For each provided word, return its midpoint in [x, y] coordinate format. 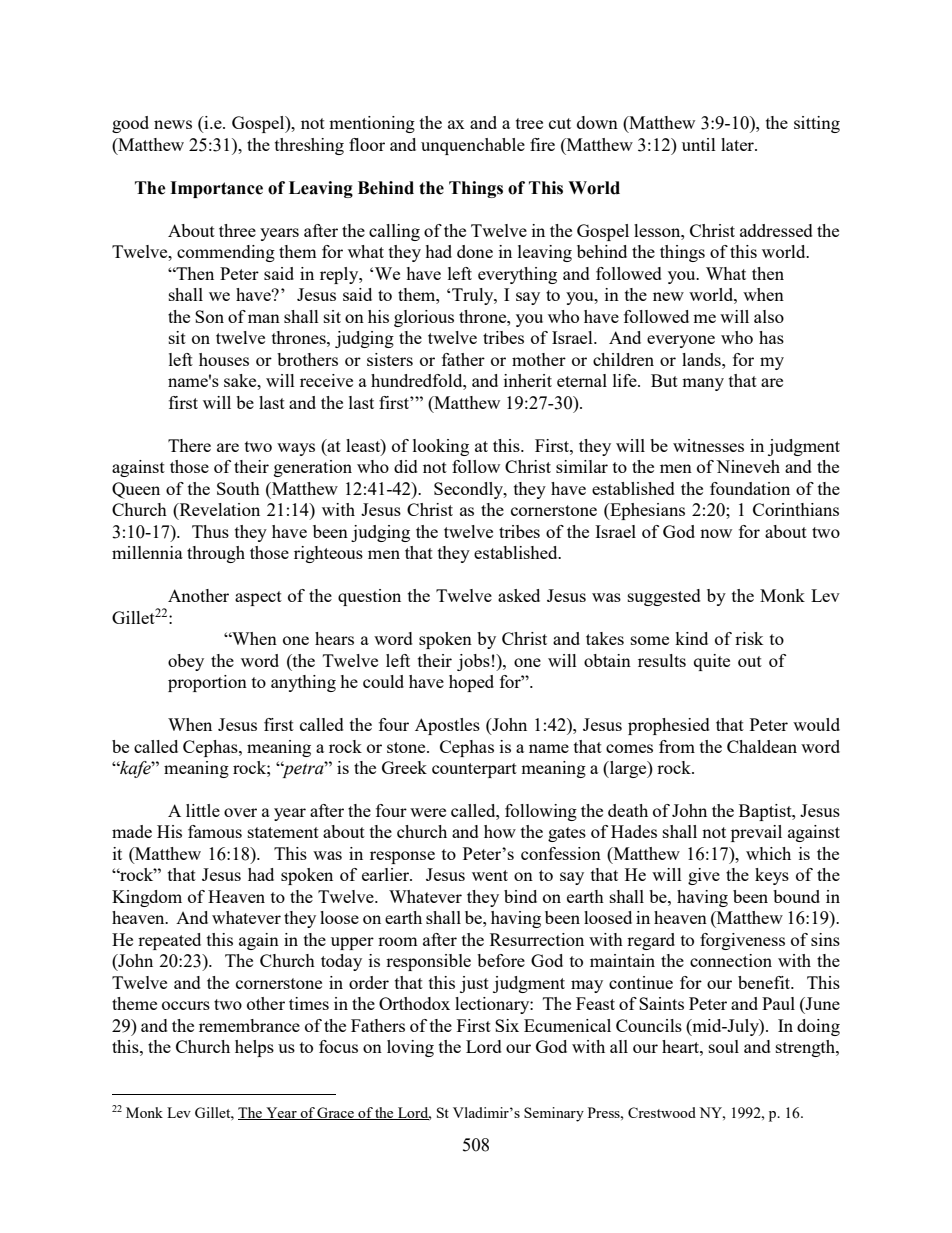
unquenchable [473, 146]
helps [254, 1048]
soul [724, 1046]
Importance [216, 189]
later [738, 144]
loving [410, 1048]
